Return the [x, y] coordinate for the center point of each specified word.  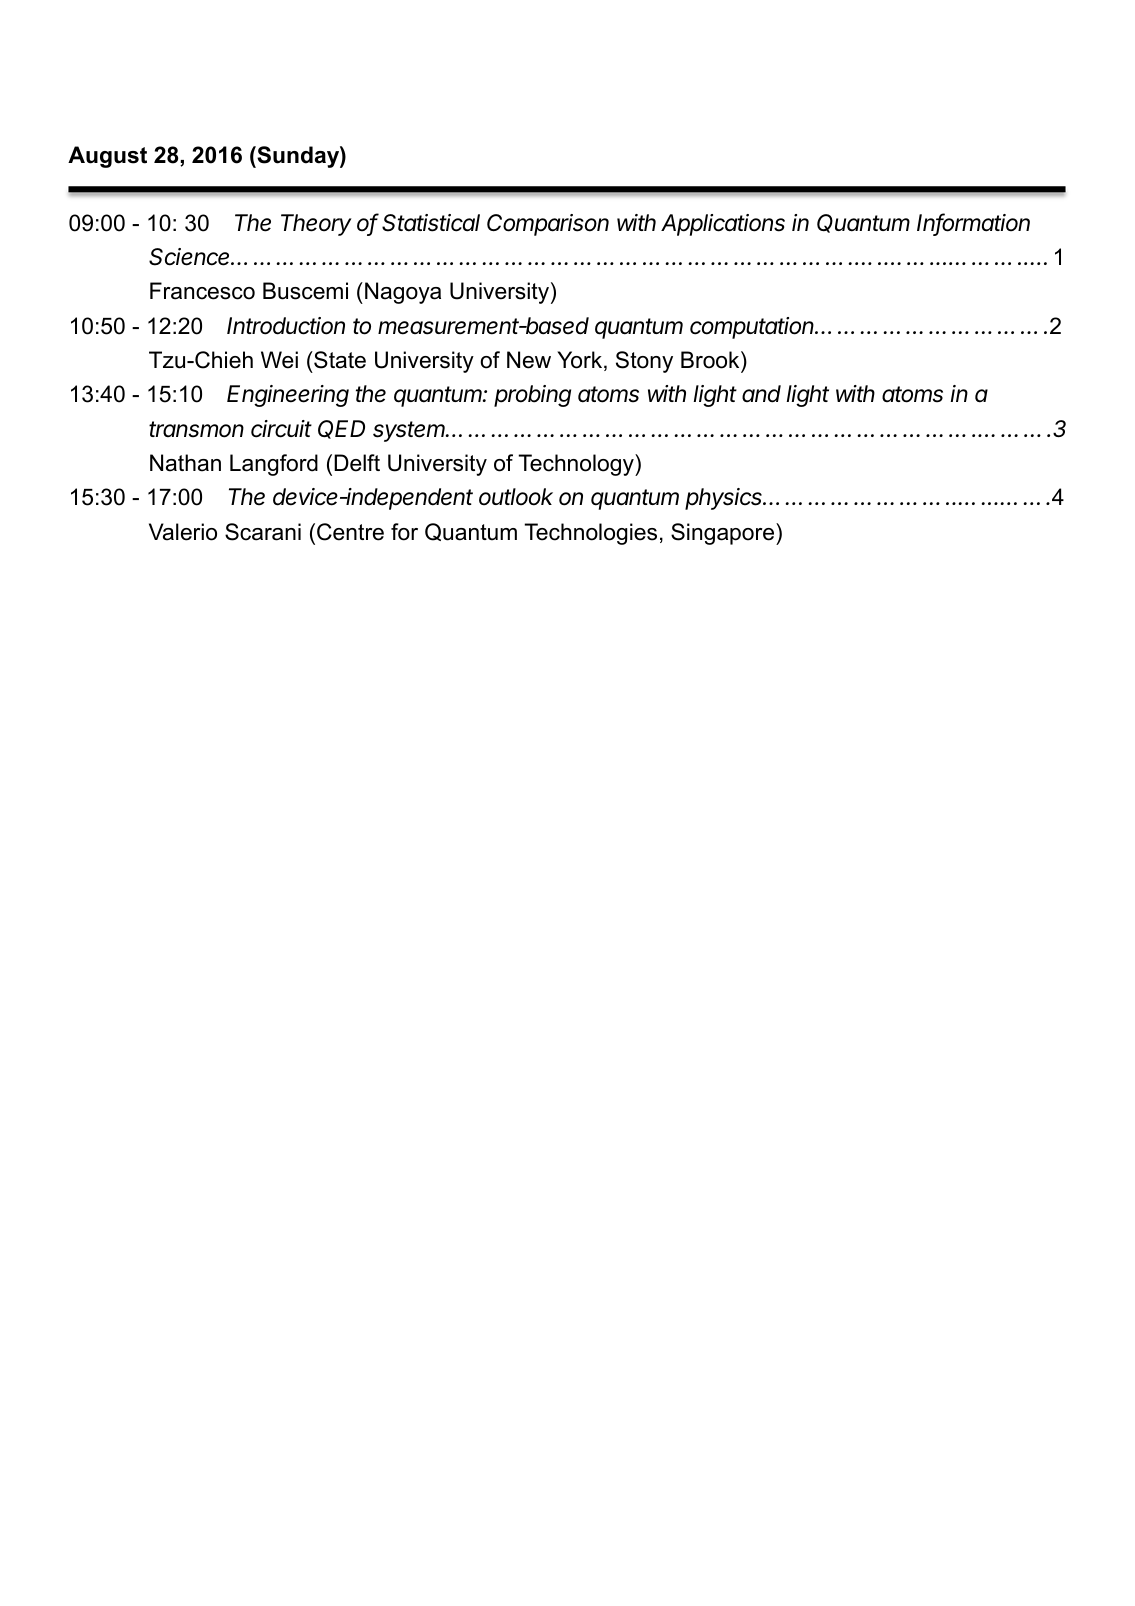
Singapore [724, 534]
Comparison [548, 225]
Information [973, 223]
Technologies [590, 534]
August [107, 157]
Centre [350, 532]
